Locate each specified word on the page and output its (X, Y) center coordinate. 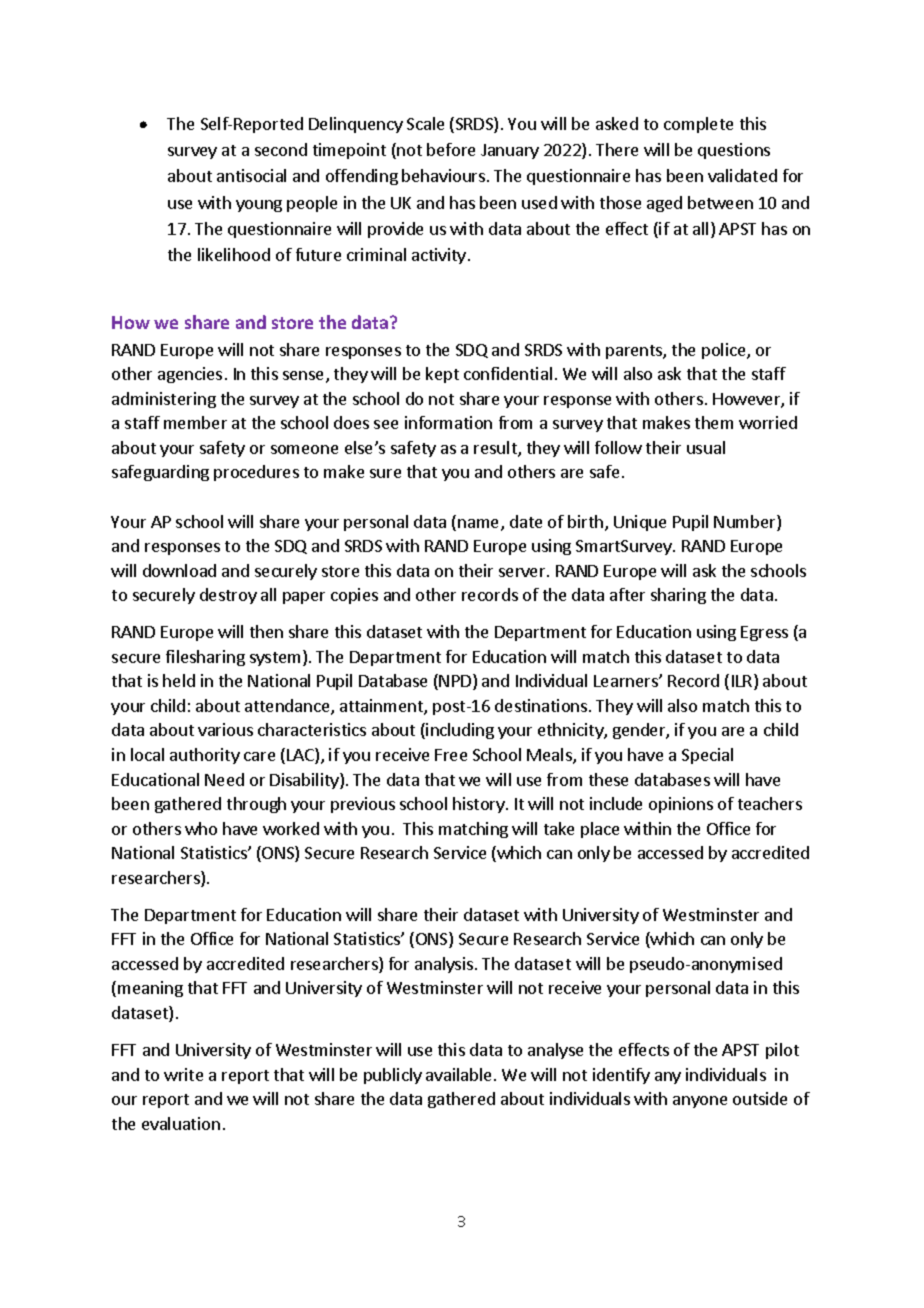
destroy (228, 596)
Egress (764, 633)
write (183, 1074)
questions (734, 151)
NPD (456, 682)
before (451, 149)
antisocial (251, 175)
